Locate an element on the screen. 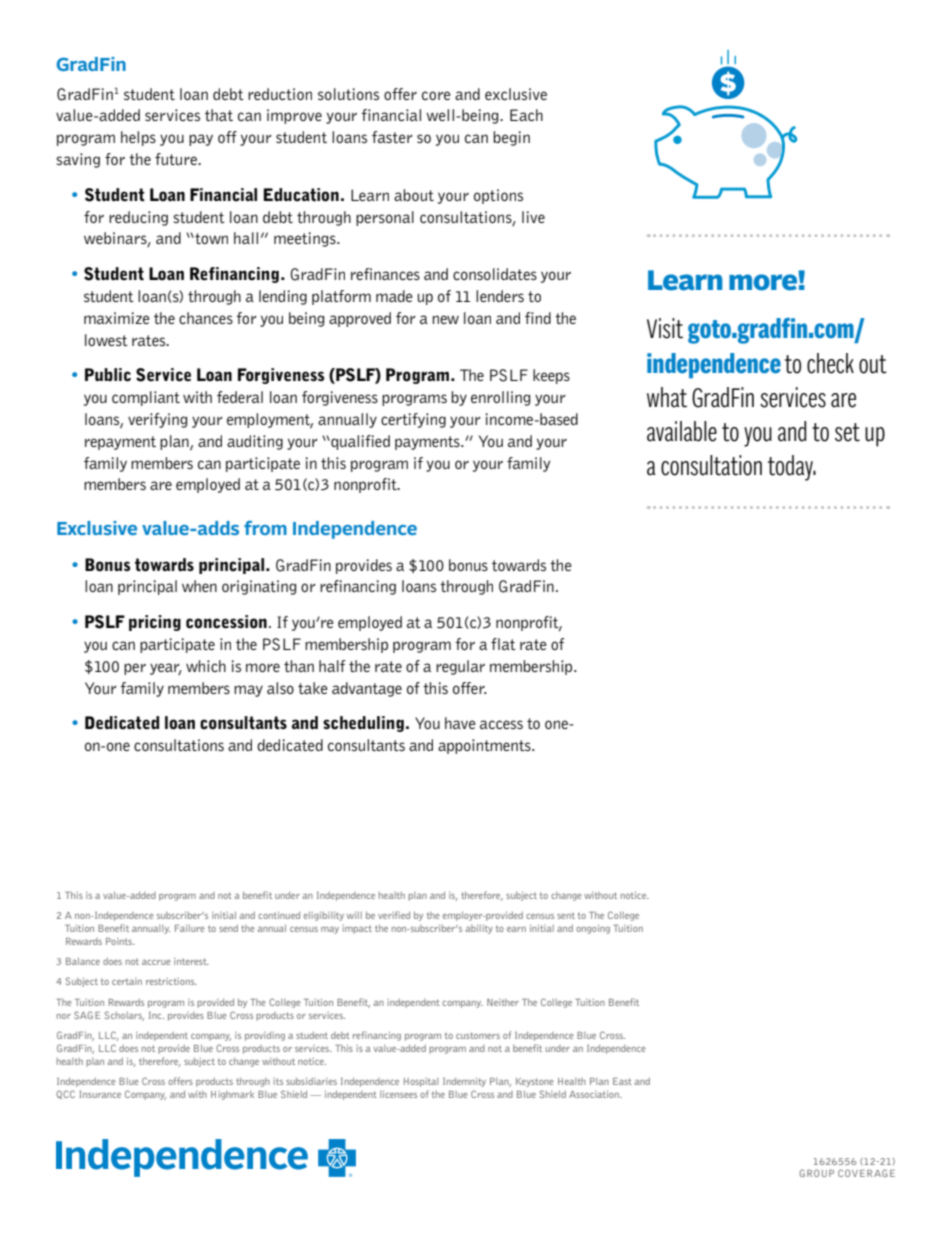 This screenshot has height=1233, width=952. flat is located at coordinates (503, 644).
